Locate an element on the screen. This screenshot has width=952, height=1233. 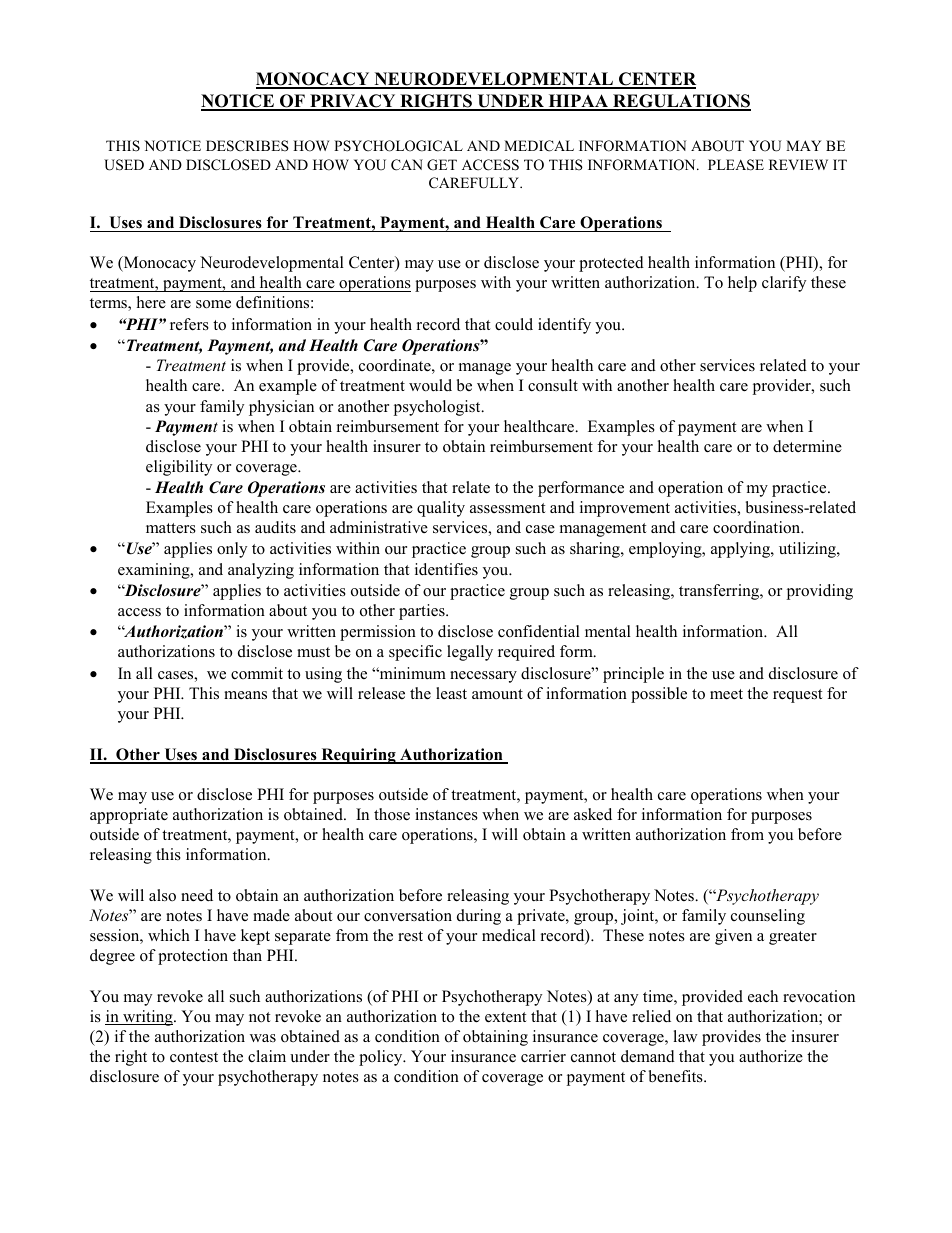
determine is located at coordinates (807, 446).
